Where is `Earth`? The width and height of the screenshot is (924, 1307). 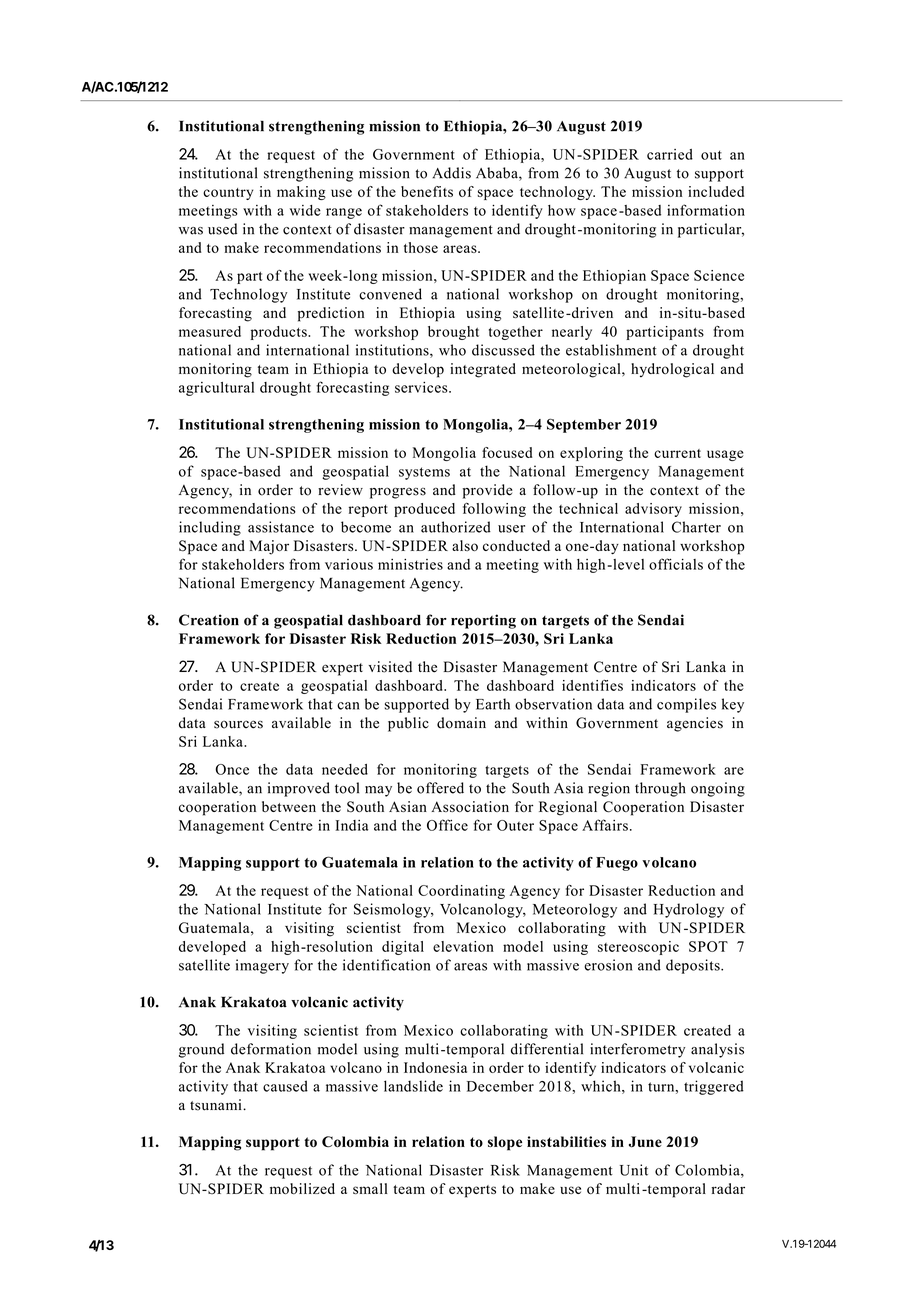 Earth is located at coordinates (493, 704).
